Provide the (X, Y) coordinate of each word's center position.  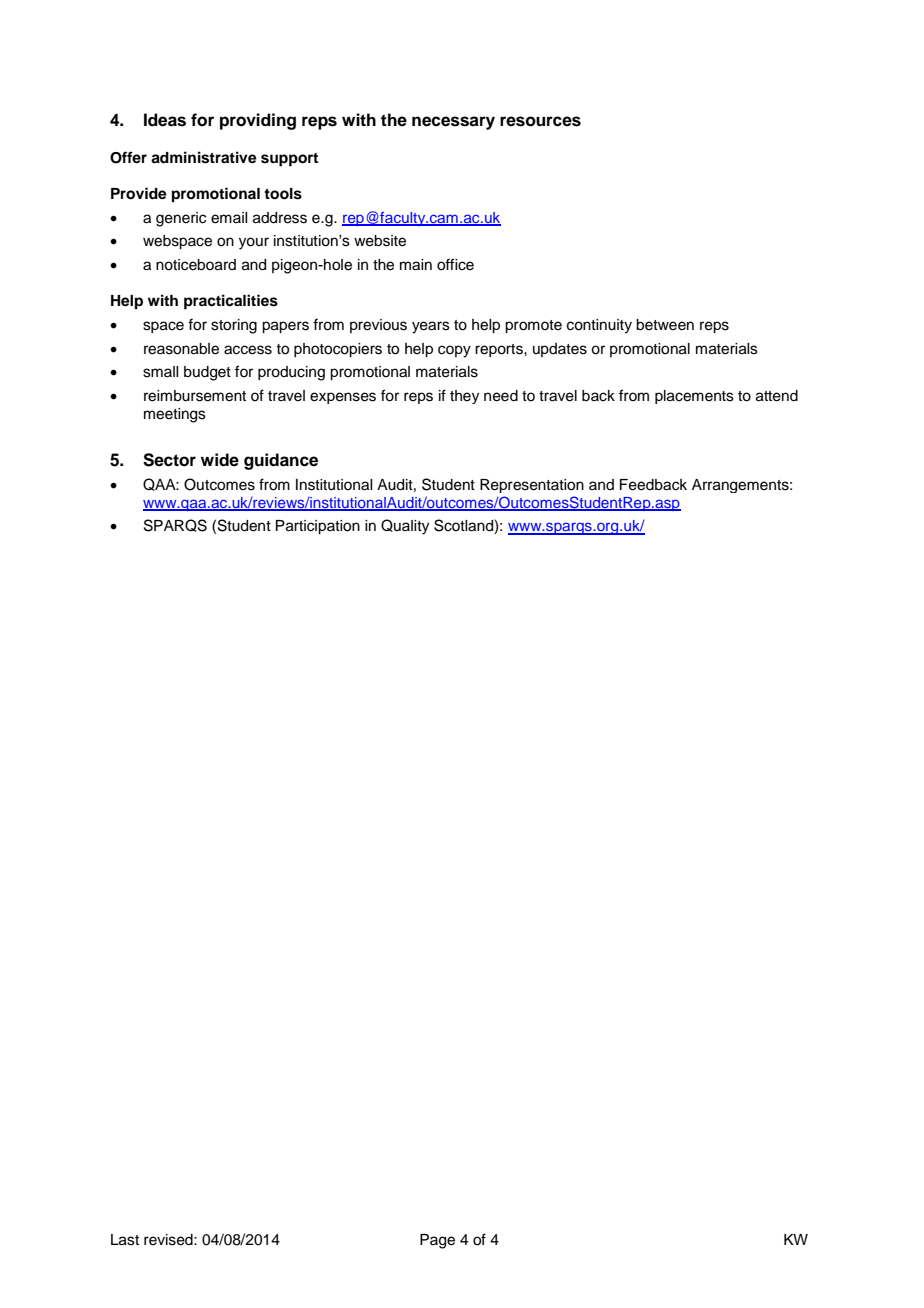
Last (125, 1240)
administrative (204, 157)
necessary (453, 123)
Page (437, 1241)
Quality (405, 527)
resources (540, 121)
